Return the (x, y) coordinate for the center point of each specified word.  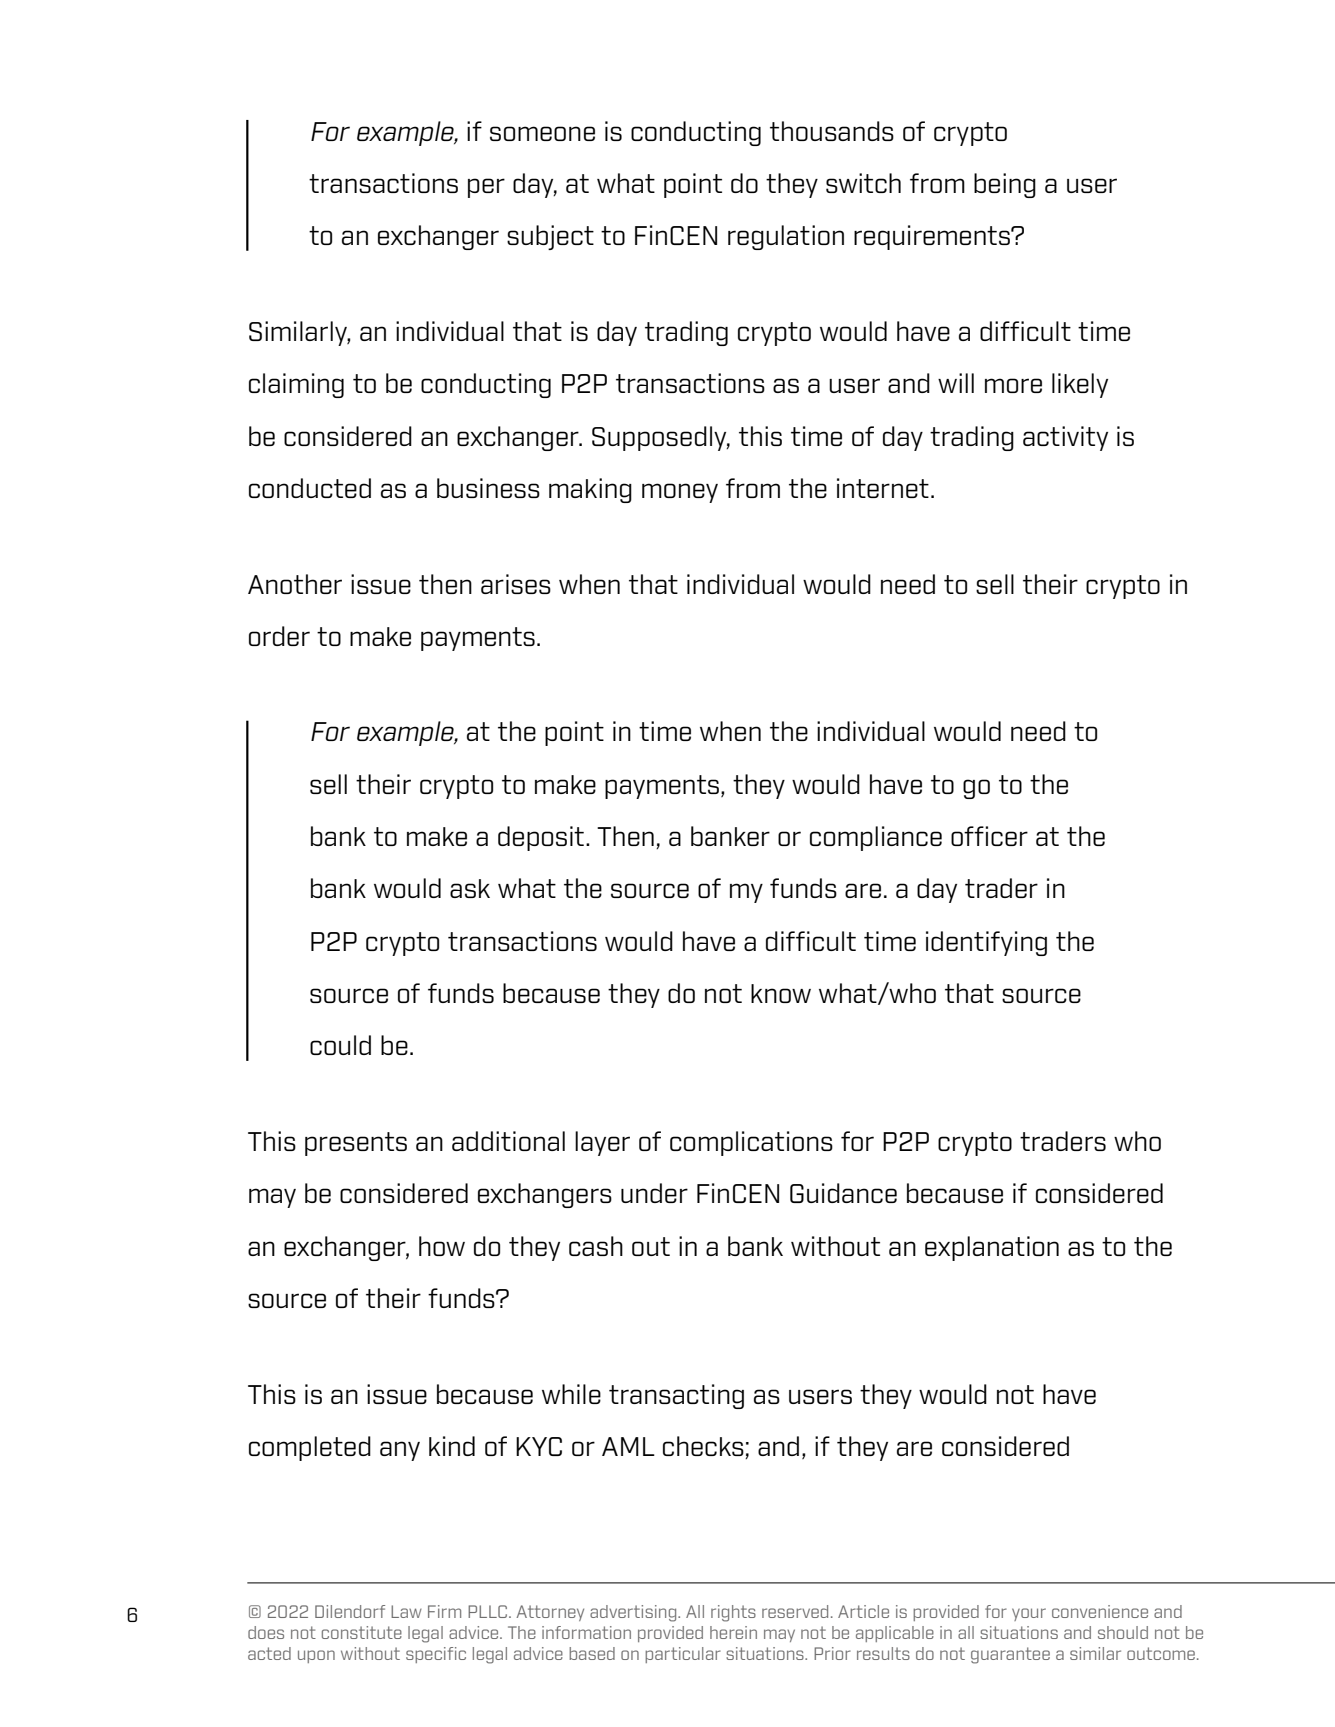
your (1029, 1614)
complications (751, 1143)
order (279, 636)
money (680, 493)
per (486, 188)
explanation (992, 1248)
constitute (362, 1632)
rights (733, 1613)
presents (356, 1144)
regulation (786, 237)
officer (989, 836)
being (1005, 185)
